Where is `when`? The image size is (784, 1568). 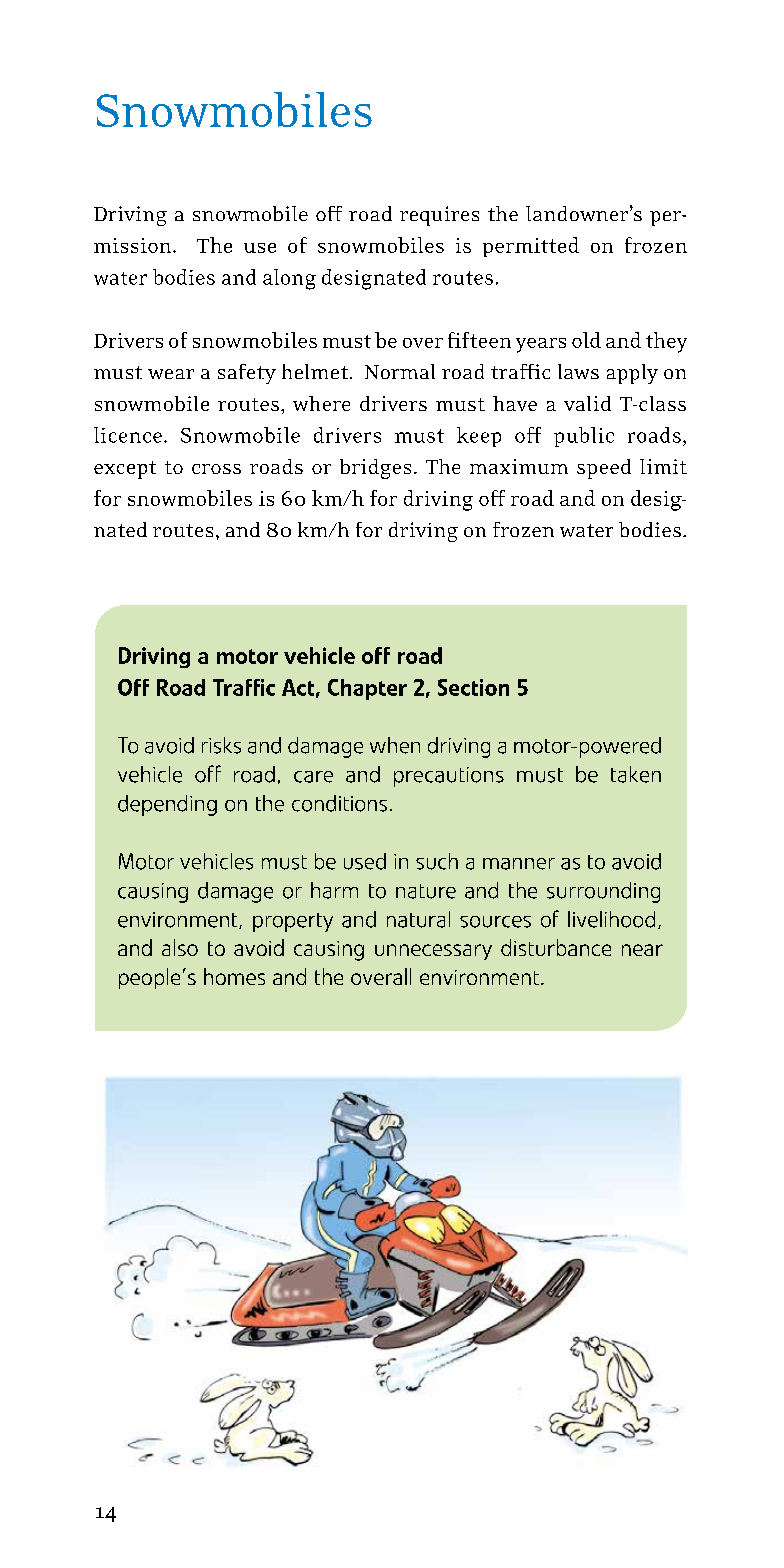 when is located at coordinates (395, 745).
